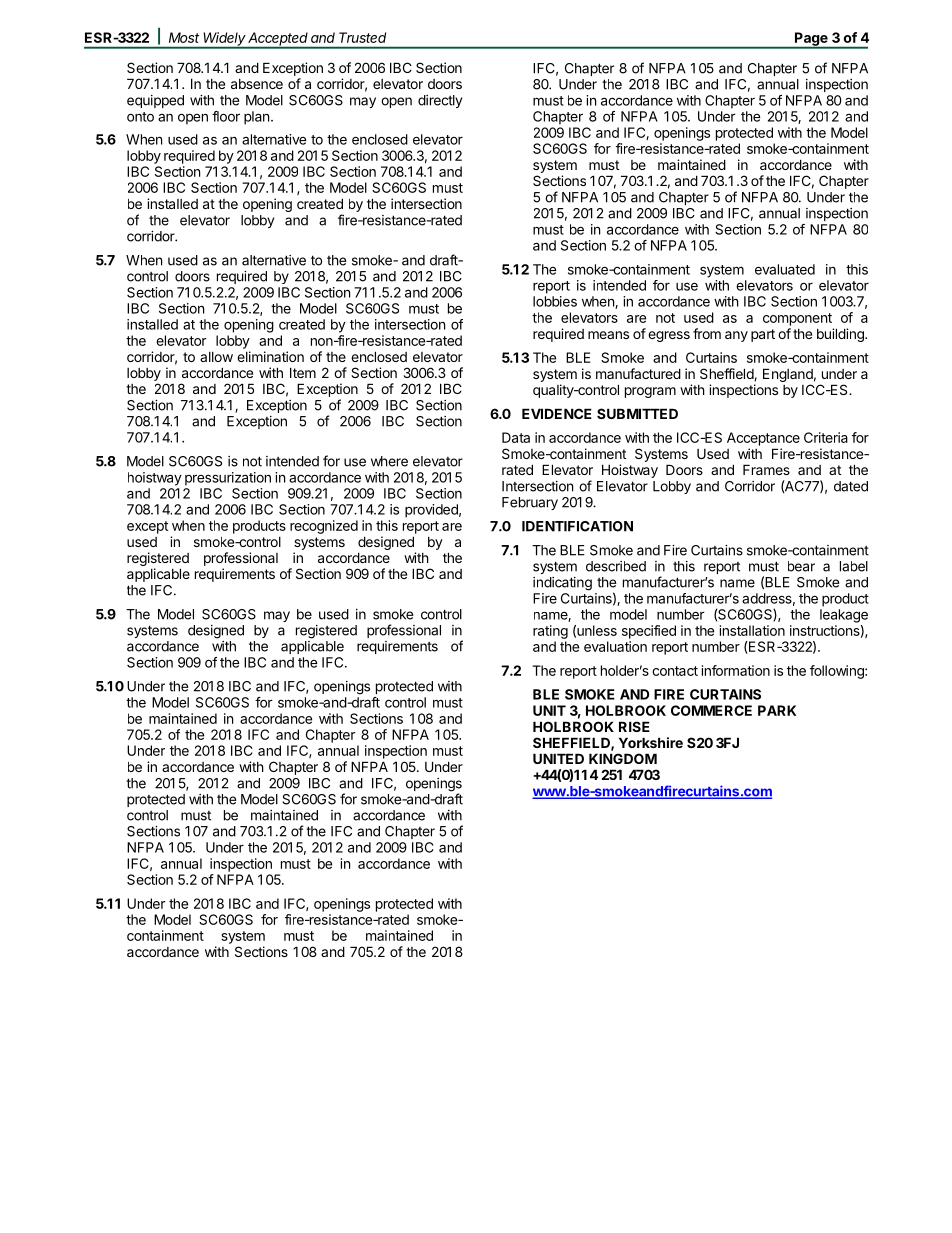  What do you see at coordinates (324, 527) in the screenshot?
I see `recognized` at bounding box center [324, 527].
